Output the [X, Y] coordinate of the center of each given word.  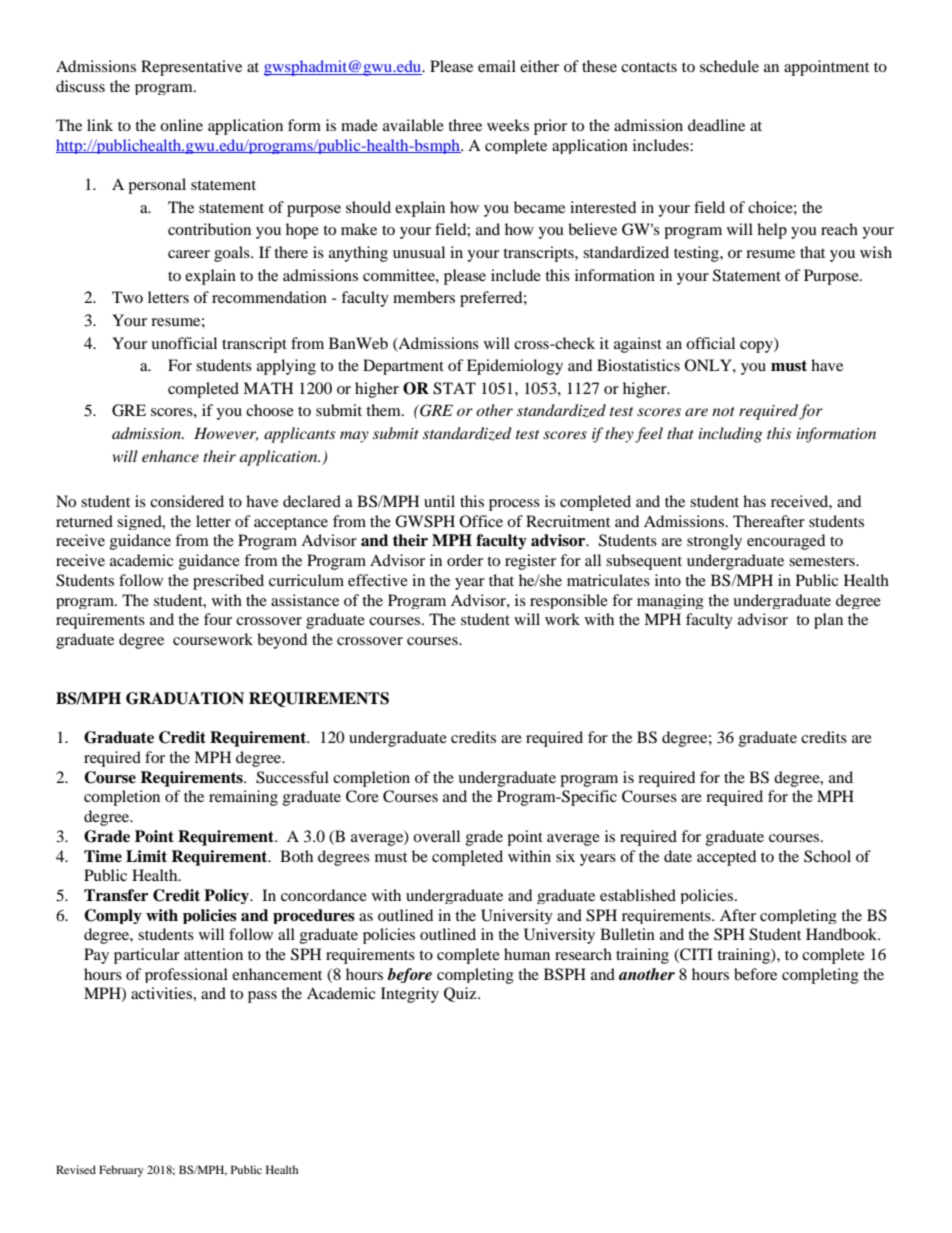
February [121, 1171]
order [465, 560]
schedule [729, 66]
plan [828, 621]
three [465, 125]
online [181, 125]
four [218, 619]
